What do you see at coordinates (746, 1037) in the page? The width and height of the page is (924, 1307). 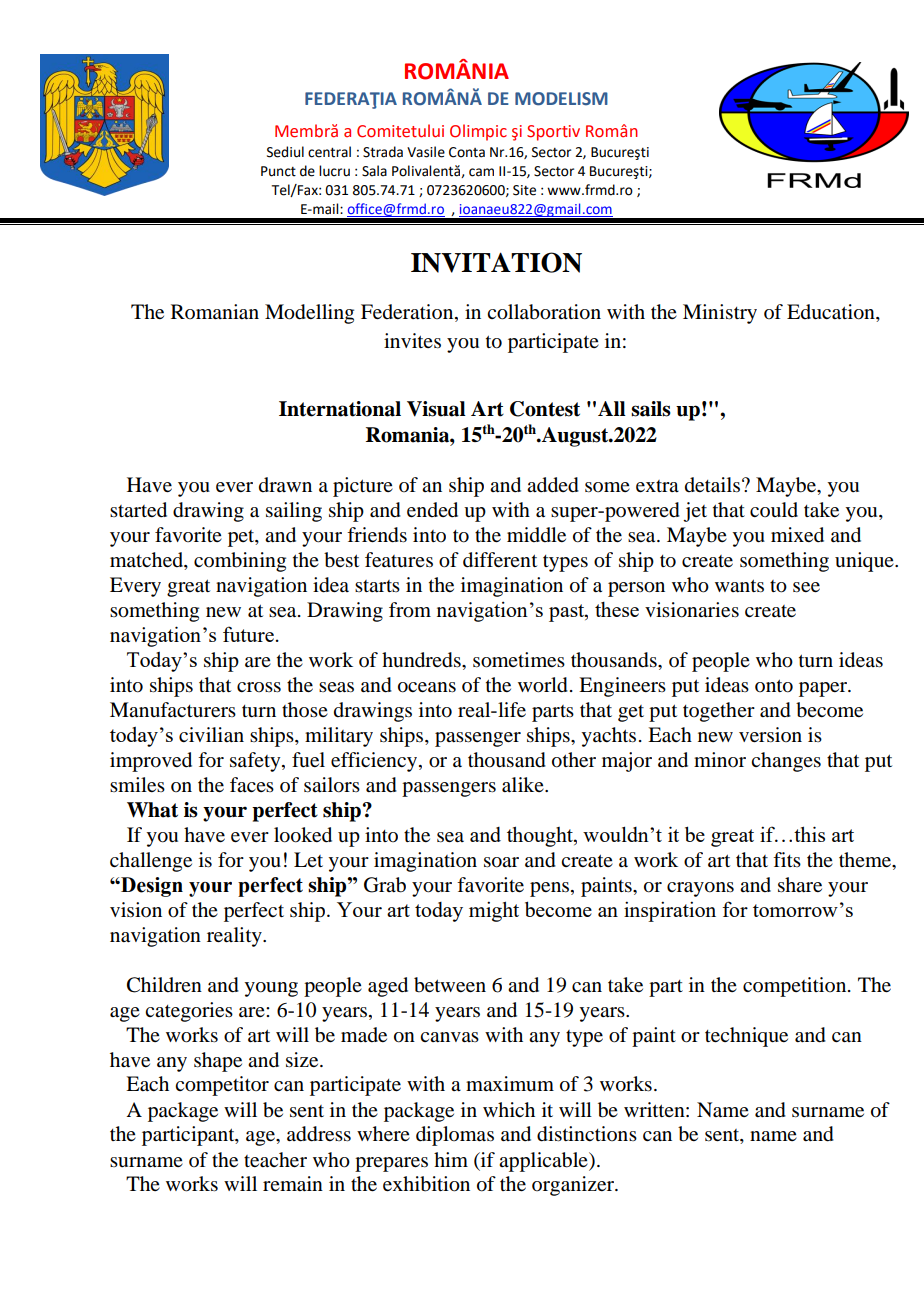 I see `technique` at bounding box center [746, 1037].
